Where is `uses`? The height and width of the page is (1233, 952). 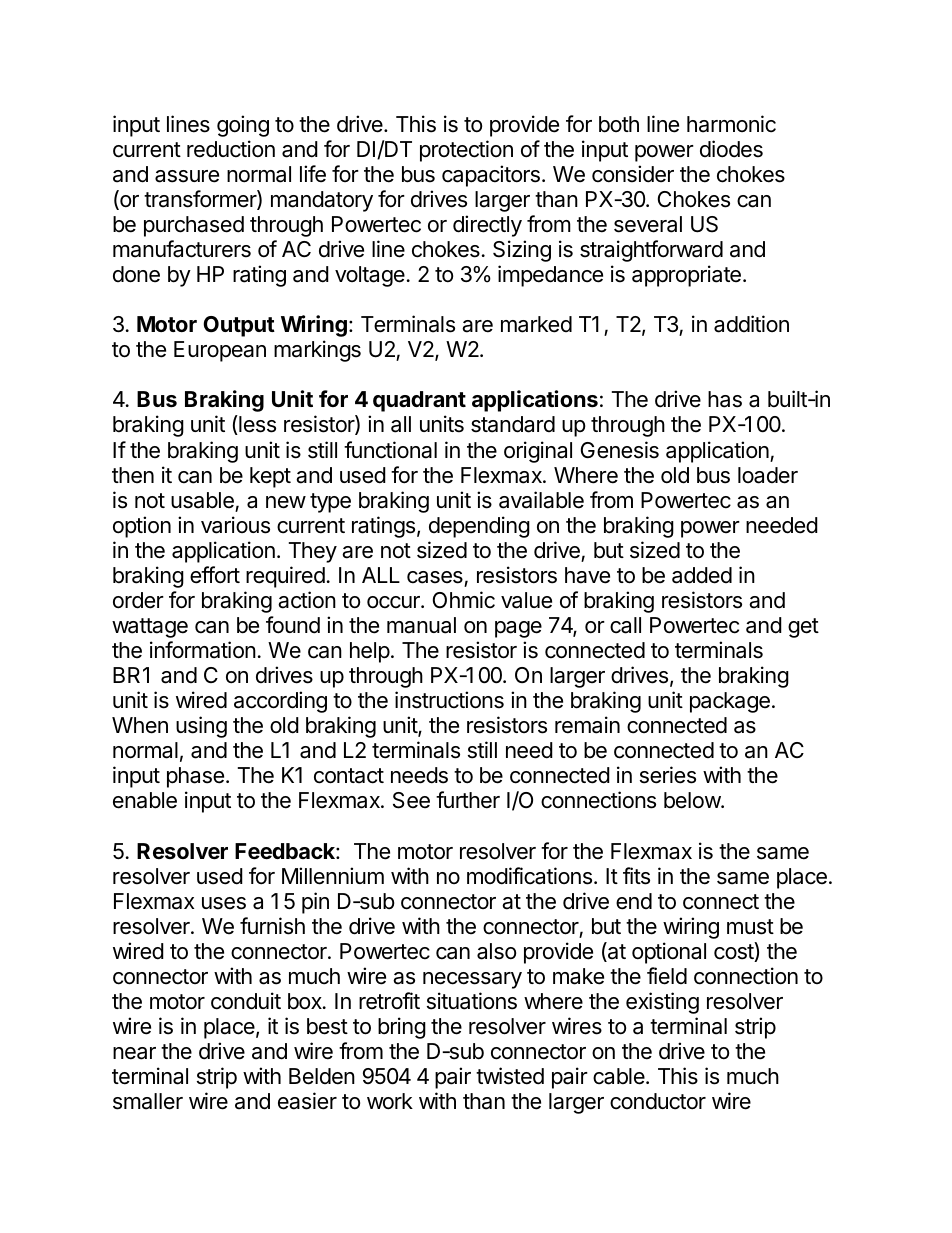
uses is located at coordinates (224, 903).
